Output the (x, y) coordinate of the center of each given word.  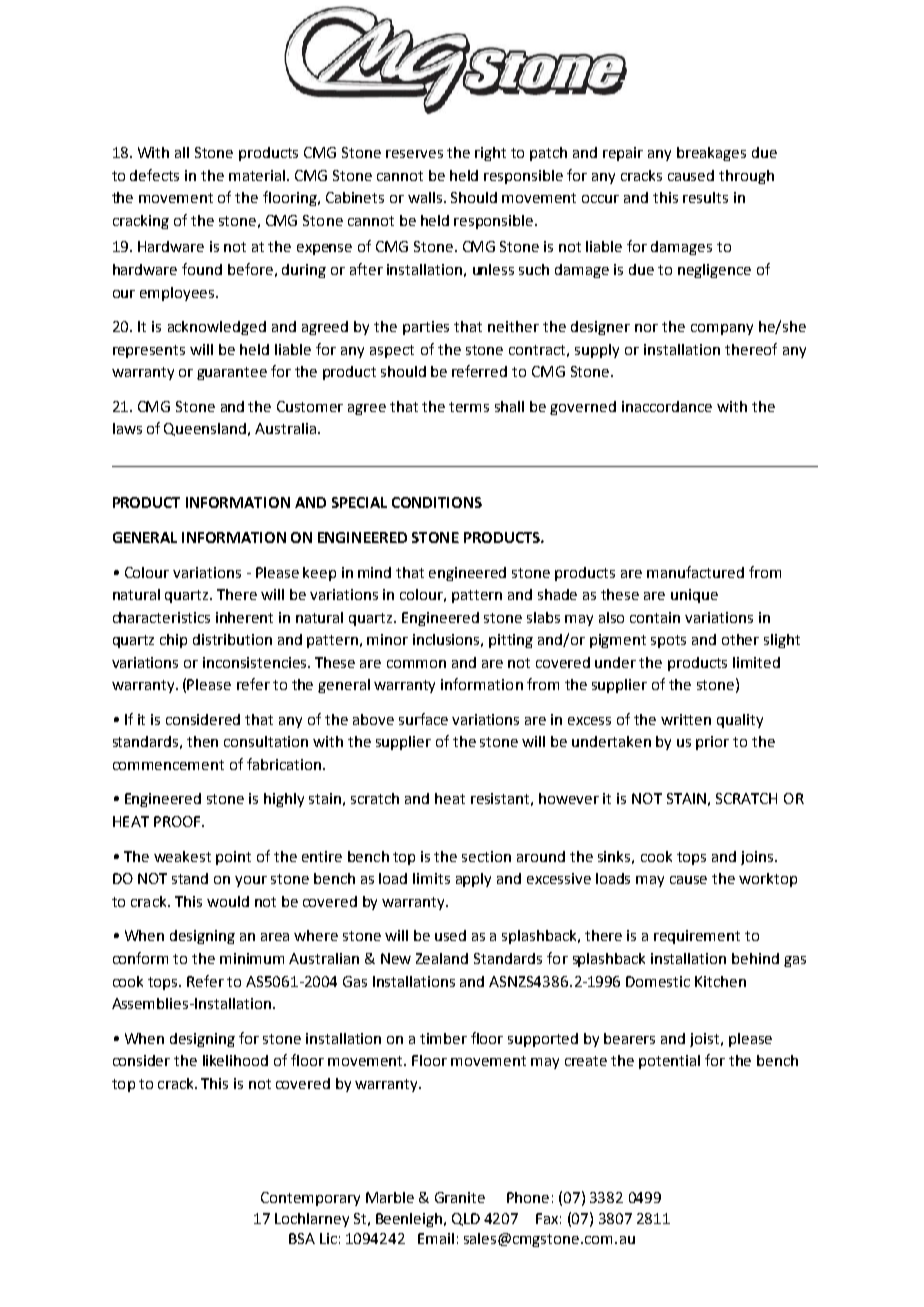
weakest (182, 856)
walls (426, 197)
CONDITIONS (437, 502)
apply (473, 880)
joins (757, 858)
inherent (244, 617)
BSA (302, 1238)
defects (154, 175)
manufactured (695, 572)
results (705, 197)
